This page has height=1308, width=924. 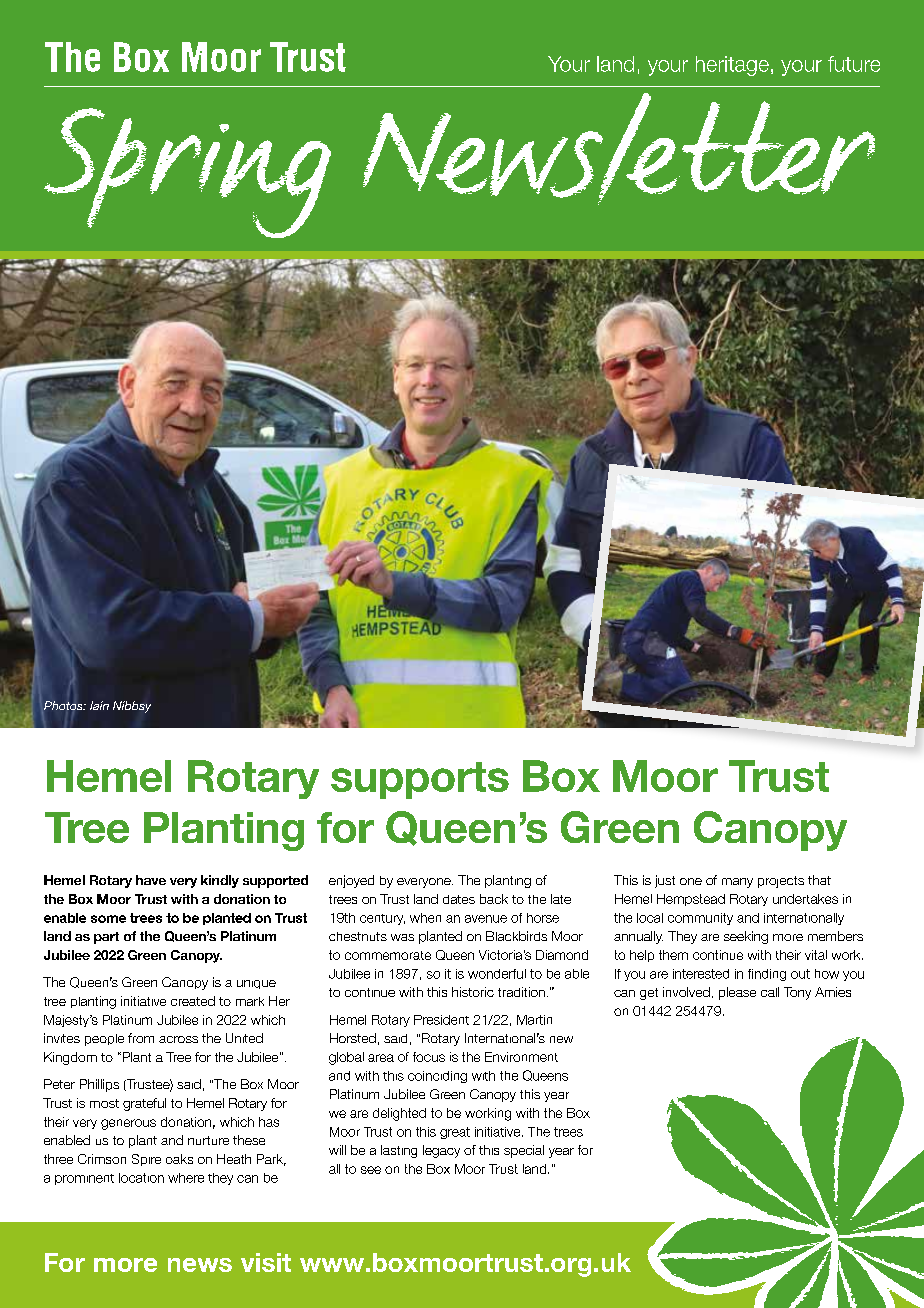 I want to click on Iain, so click(x=99, y=705).
